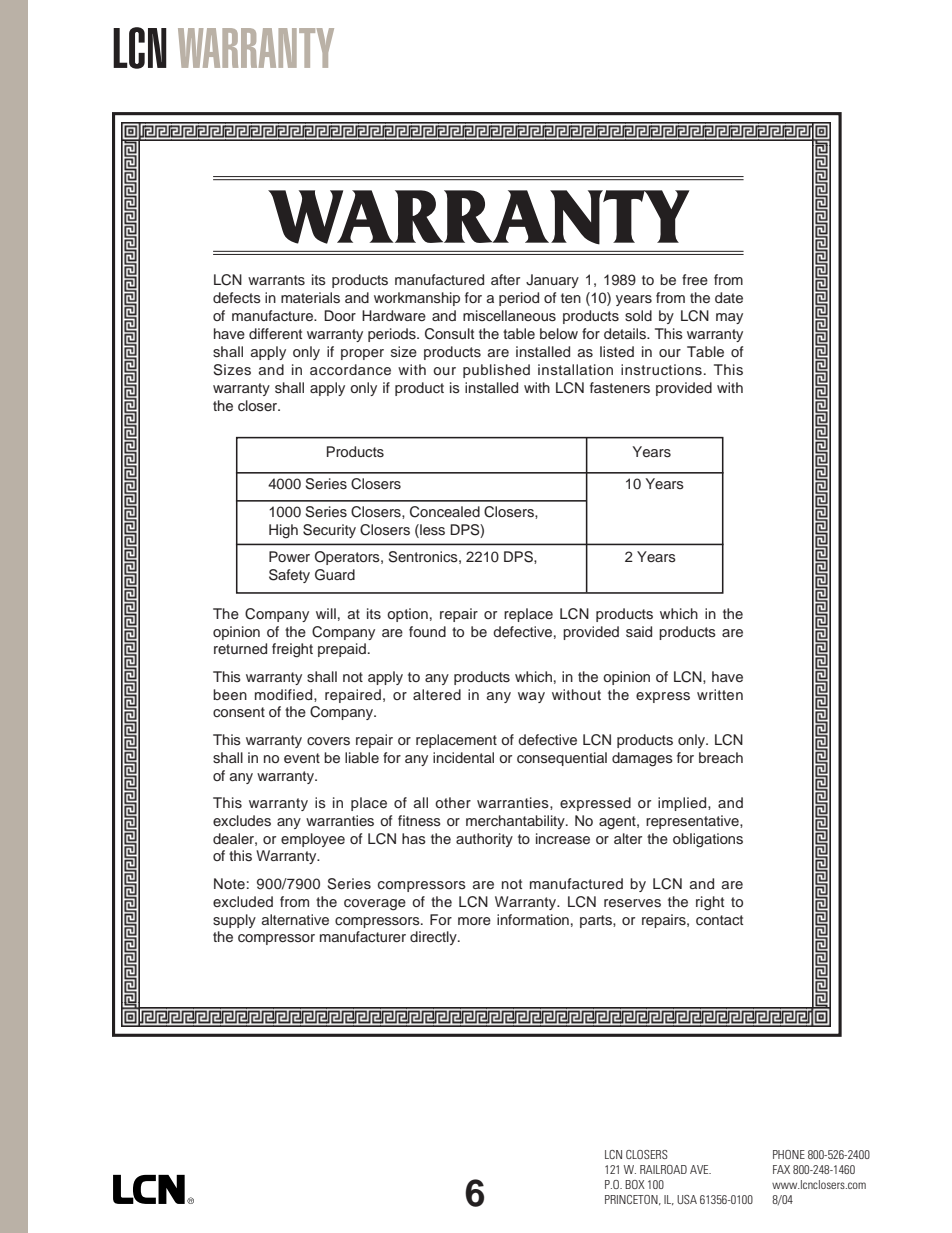 The width and height of the image is (952, 1233). What do you see at coordinates (463, 757) in the image?
I see `incidental` at bounding box center [463, 757].
